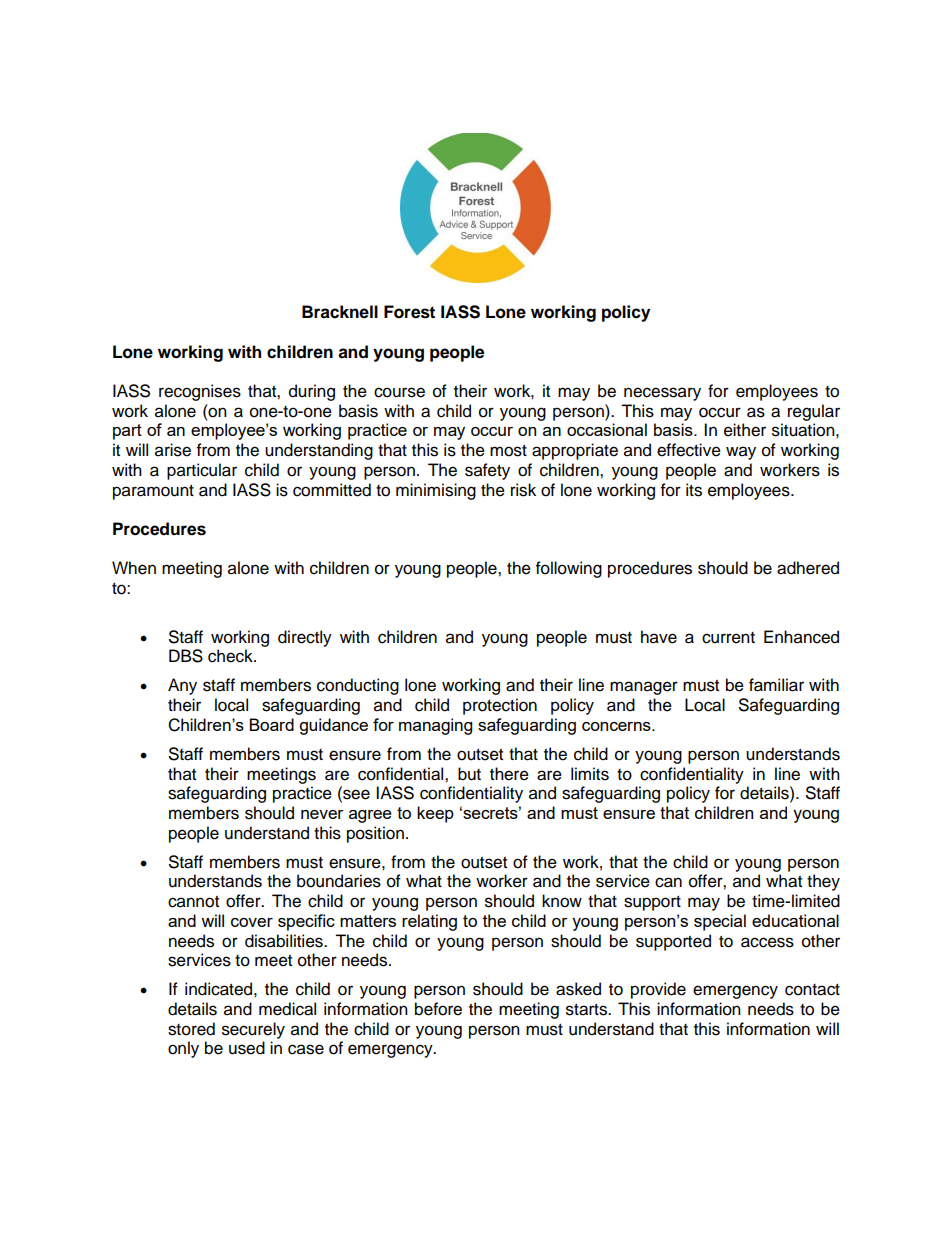 The width and height of the image is (952, 1233). I want to click on Any, so click(182, 686).
